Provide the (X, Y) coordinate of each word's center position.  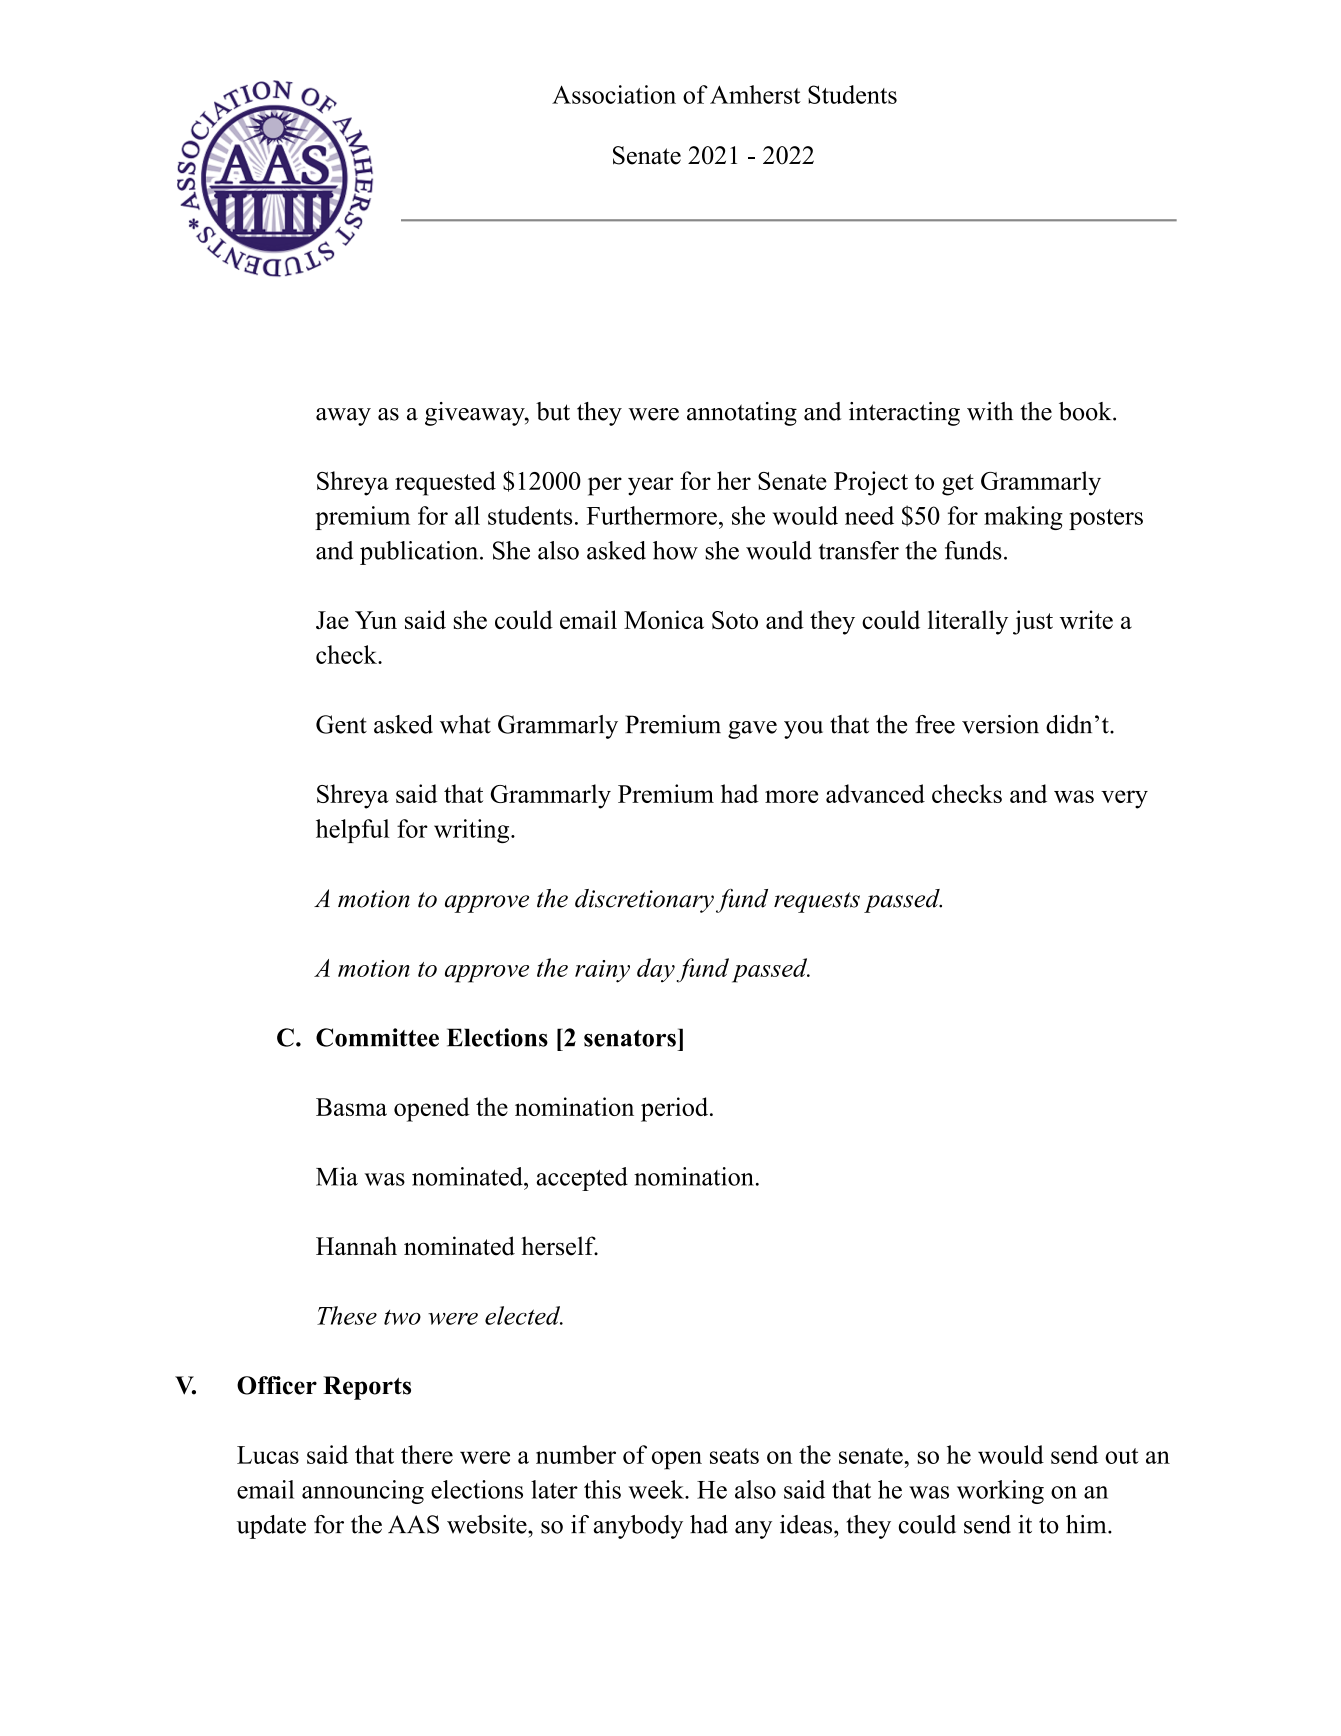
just (1033, 622)
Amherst (755, 94)
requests (817, 902)
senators (630, 1038)
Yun (376, 620)
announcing (363, 1492)
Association (614, 94)
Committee (377, 1037)
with (990, 411)
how (675, 550)
